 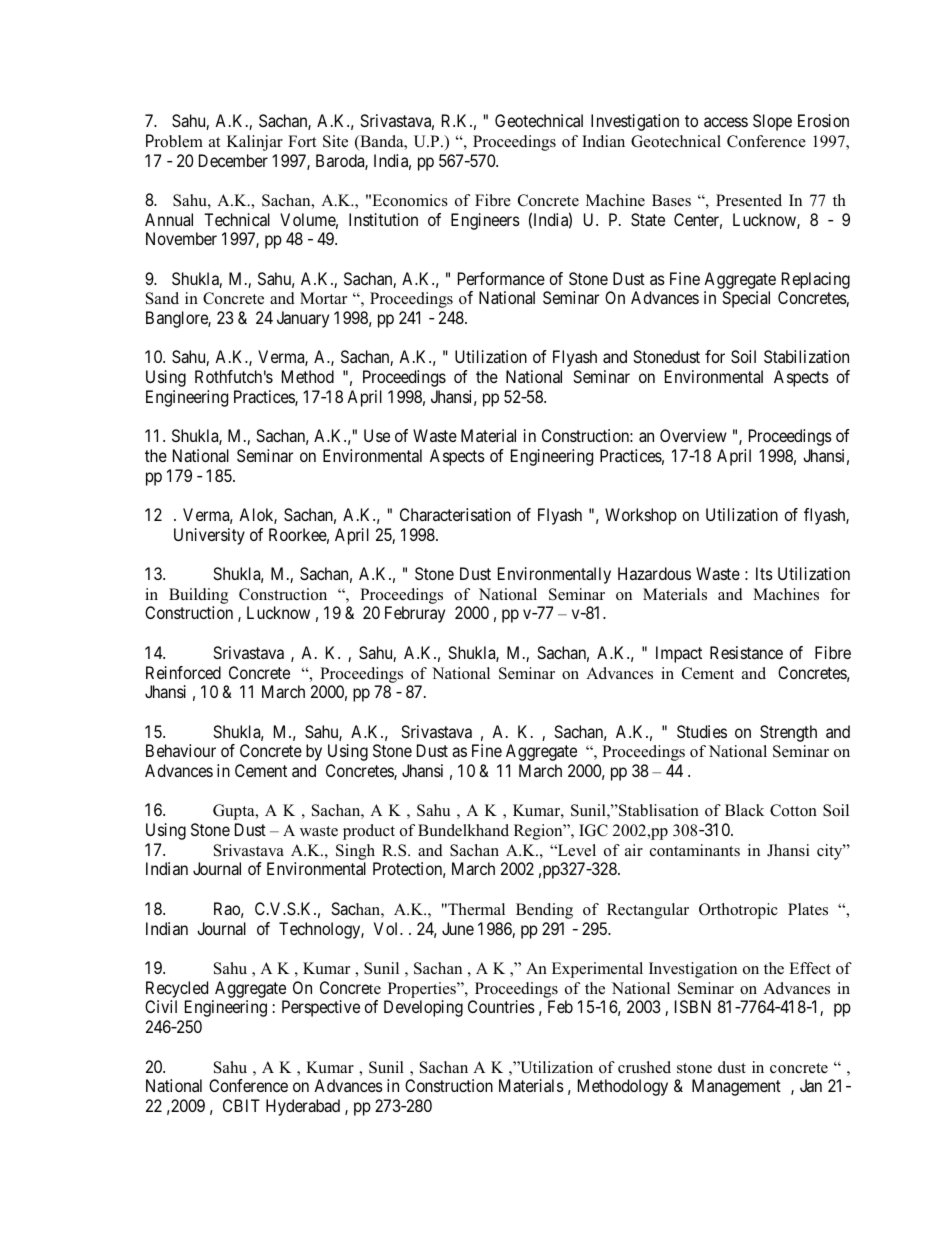 I want to click on Engineers, so click(x=485, y=221).
